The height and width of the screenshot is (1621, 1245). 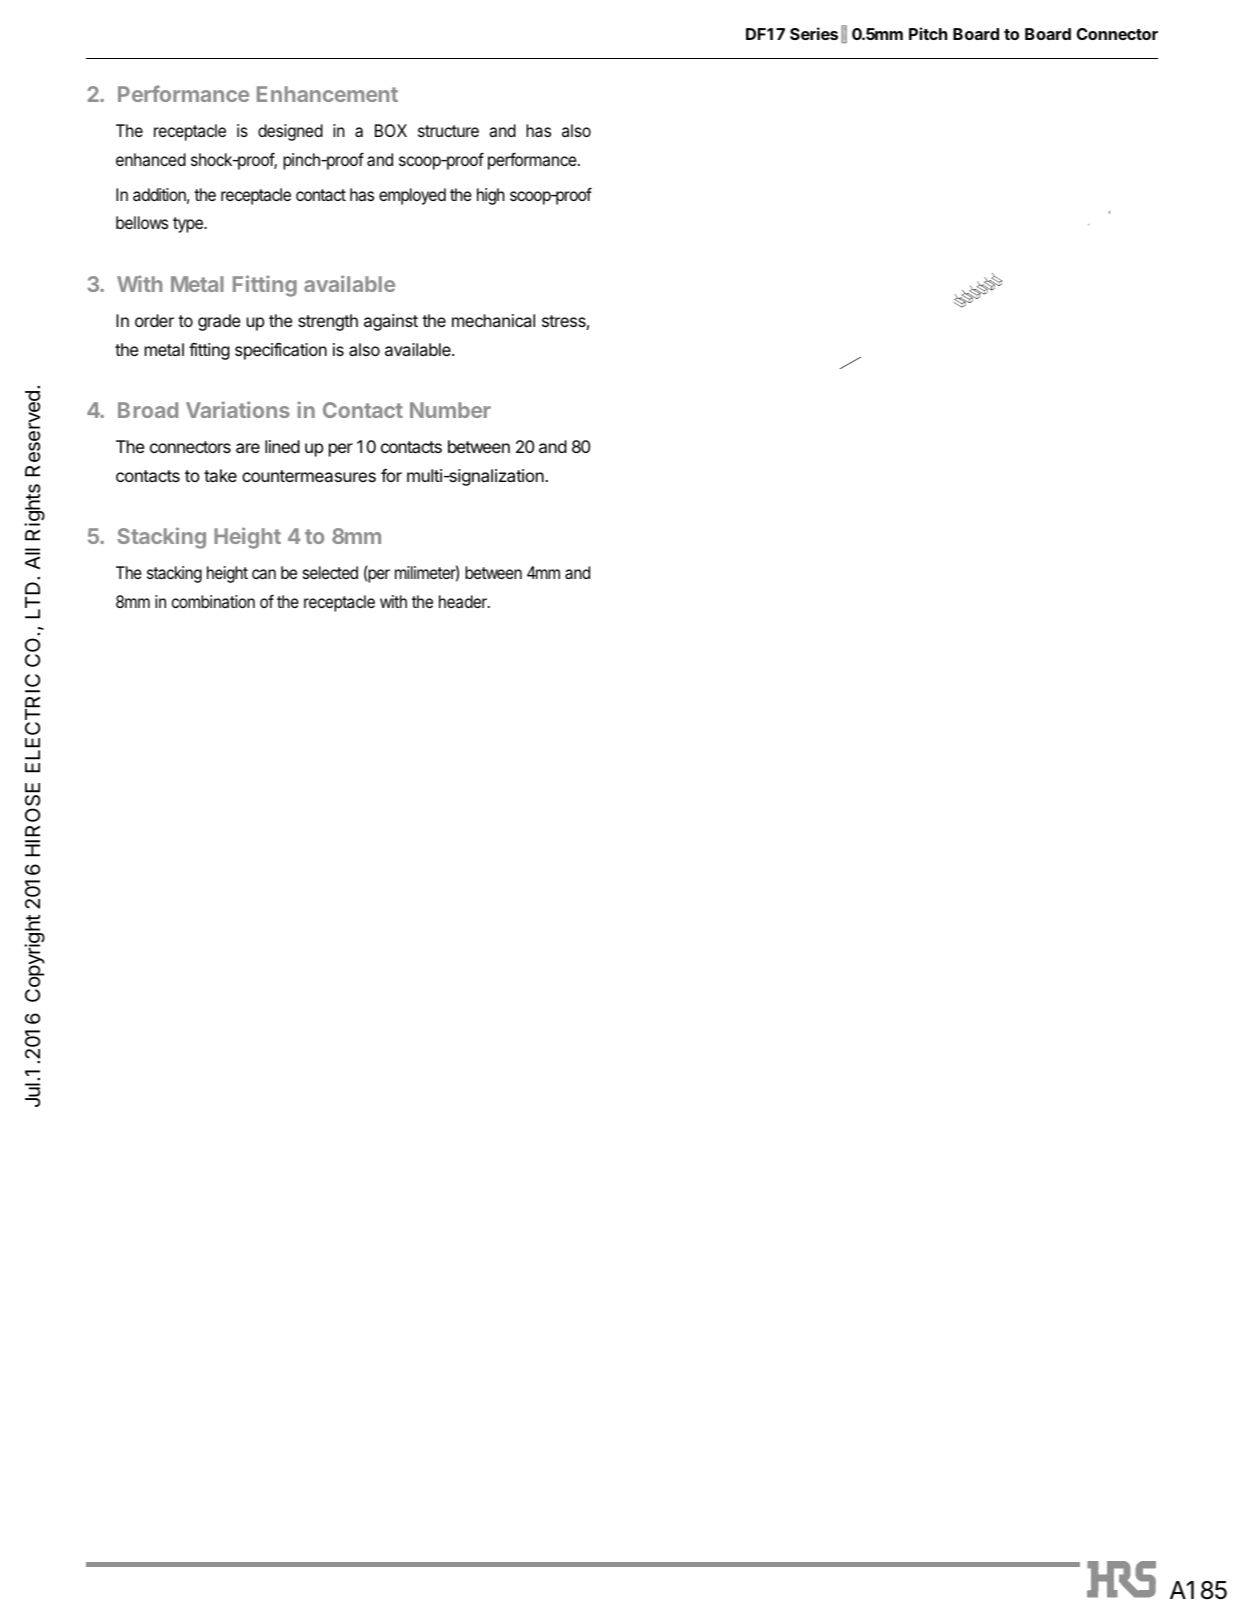 I want to click on header, so click(x=464, y=601).
